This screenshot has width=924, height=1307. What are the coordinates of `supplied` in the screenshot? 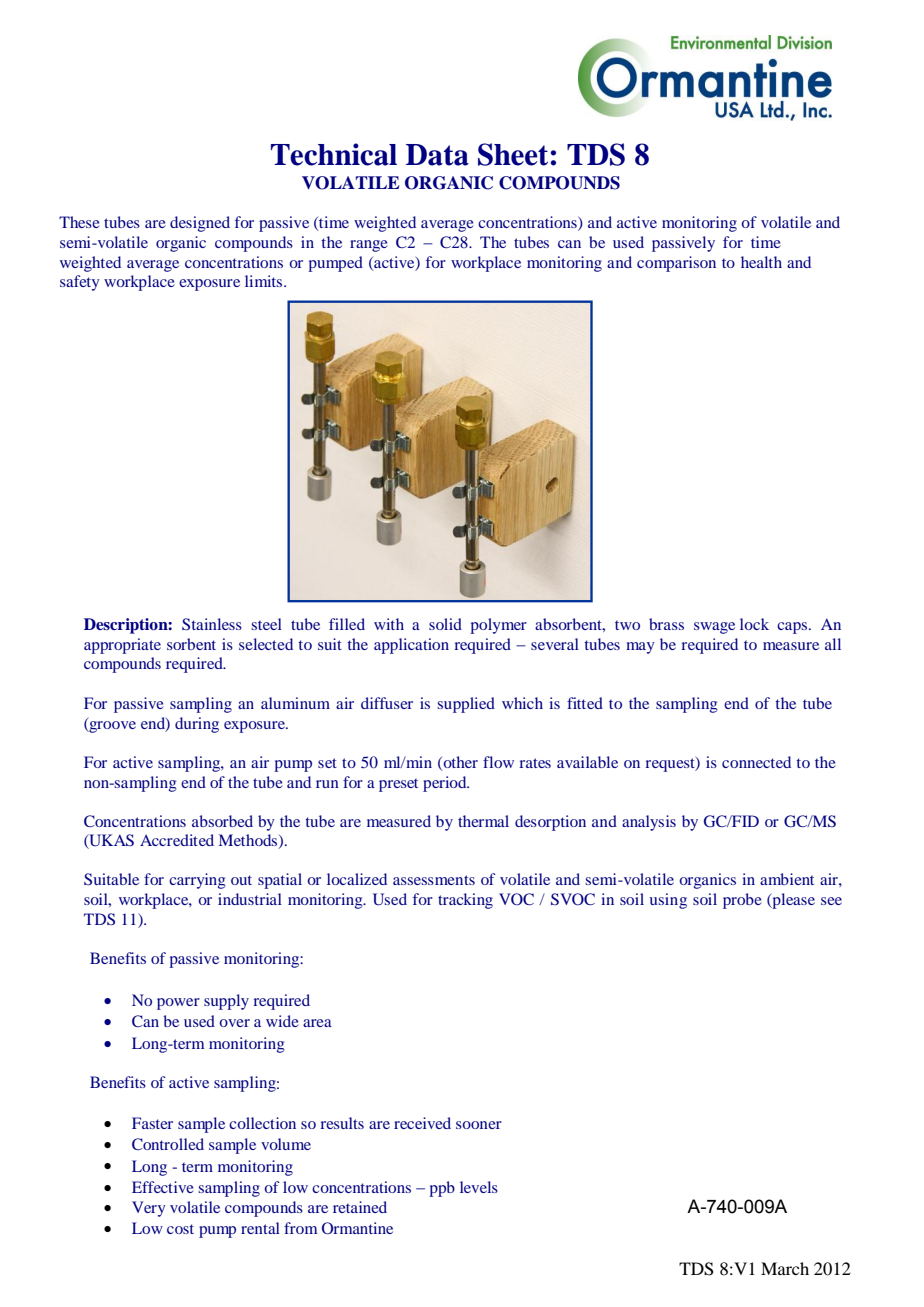 It's located at (466, 705).
